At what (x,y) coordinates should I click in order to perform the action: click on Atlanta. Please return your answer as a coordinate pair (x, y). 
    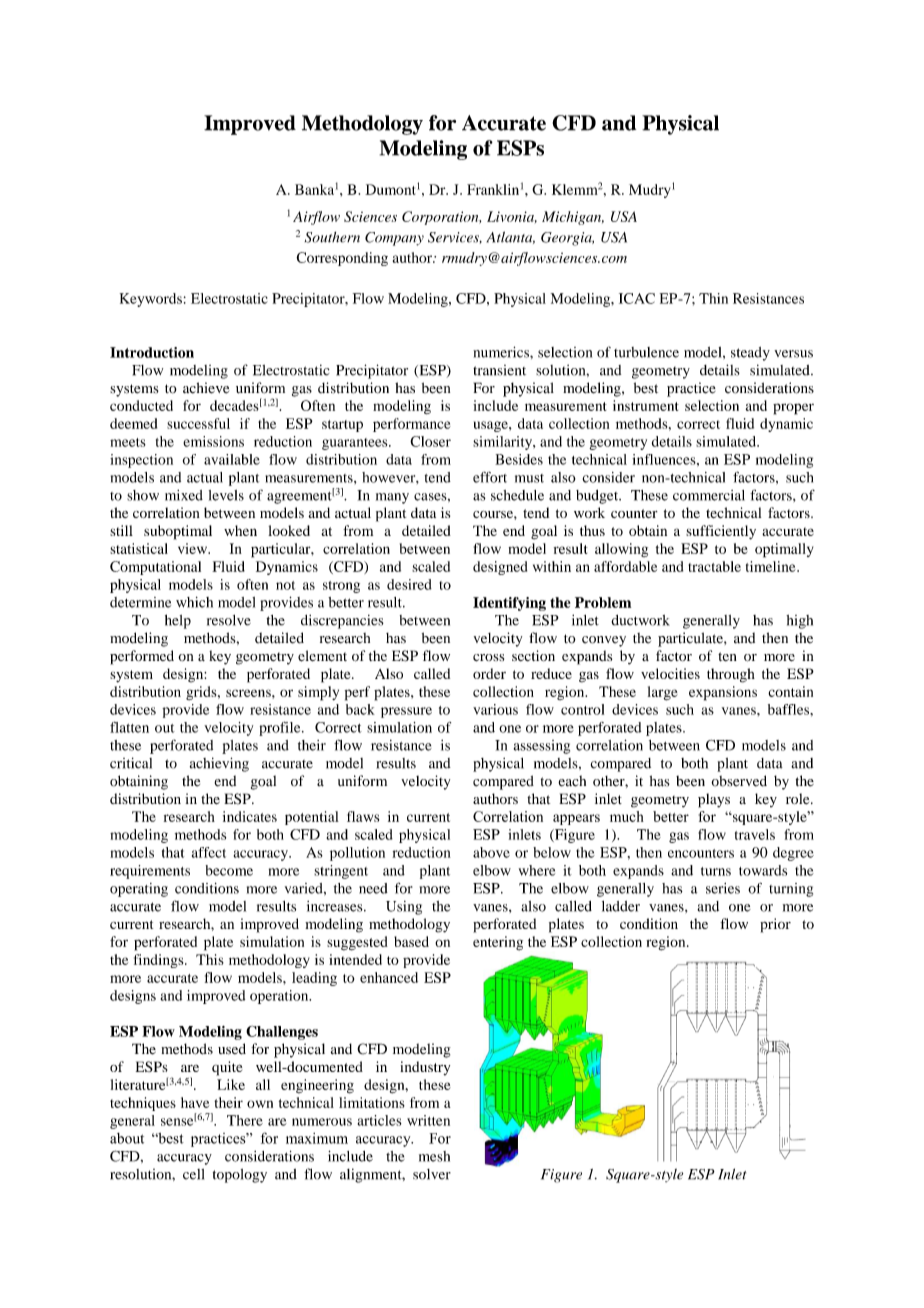
    Looking at the image, I should click on (511, 237).
